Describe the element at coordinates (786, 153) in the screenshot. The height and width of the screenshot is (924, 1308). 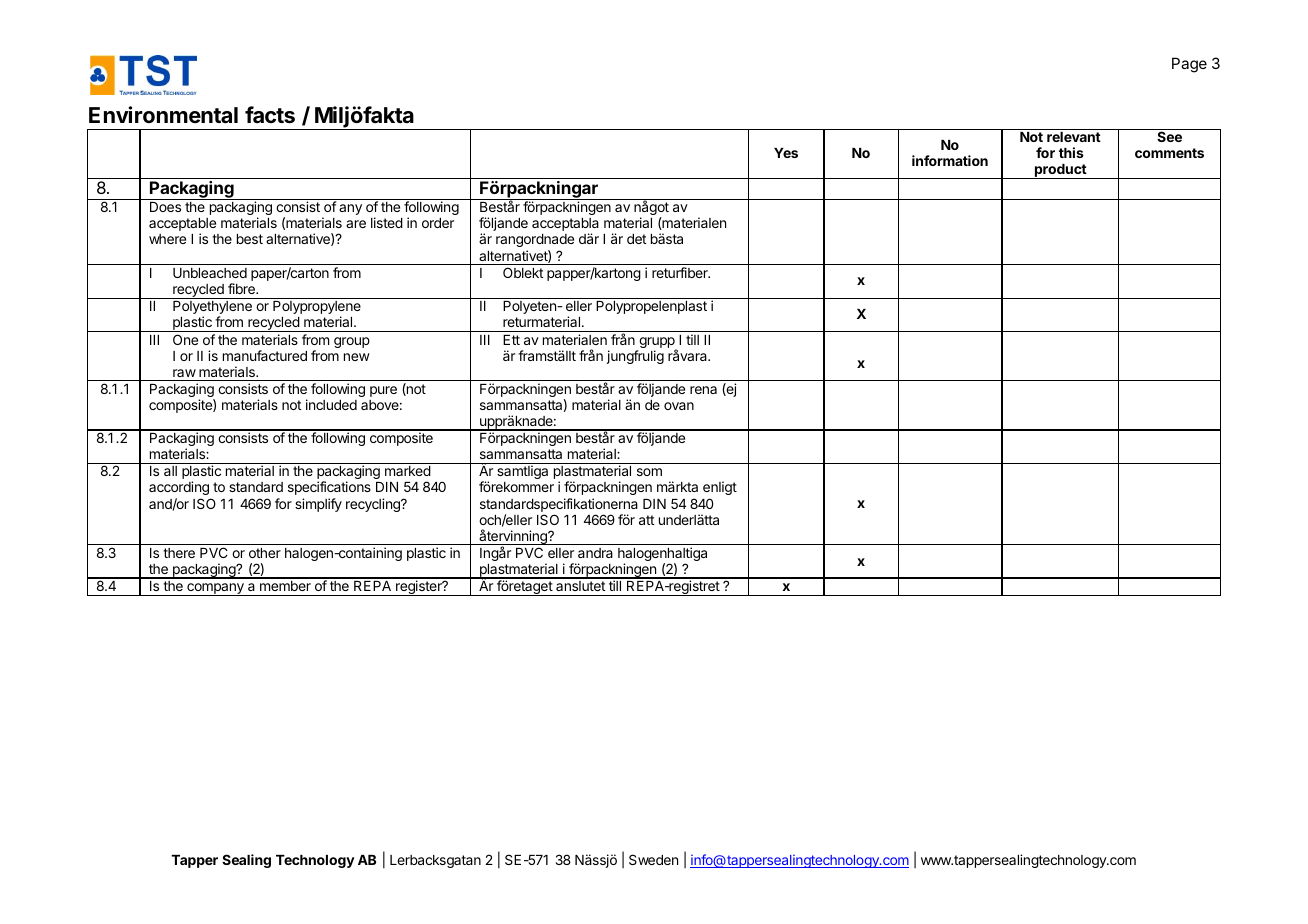
I see `Yes` at that location.
